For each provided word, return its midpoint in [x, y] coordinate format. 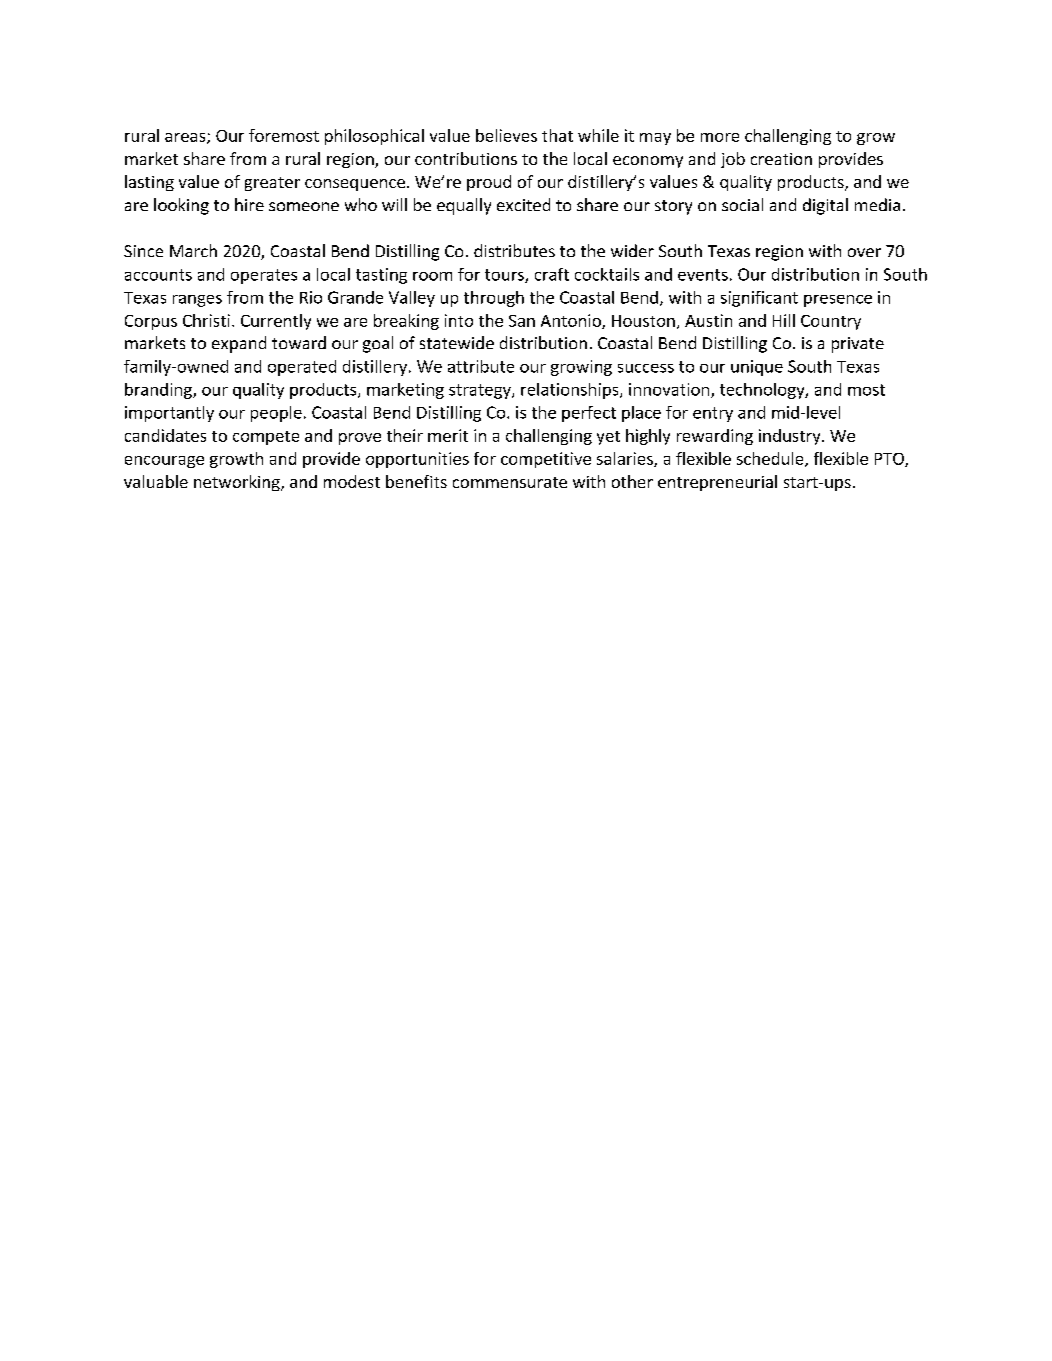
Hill [784, 320]
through [494, 299]
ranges [197, 301]
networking [238, 483]
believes [506, 135]
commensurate [510, 482]
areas [186, 138]
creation [781, 159]
